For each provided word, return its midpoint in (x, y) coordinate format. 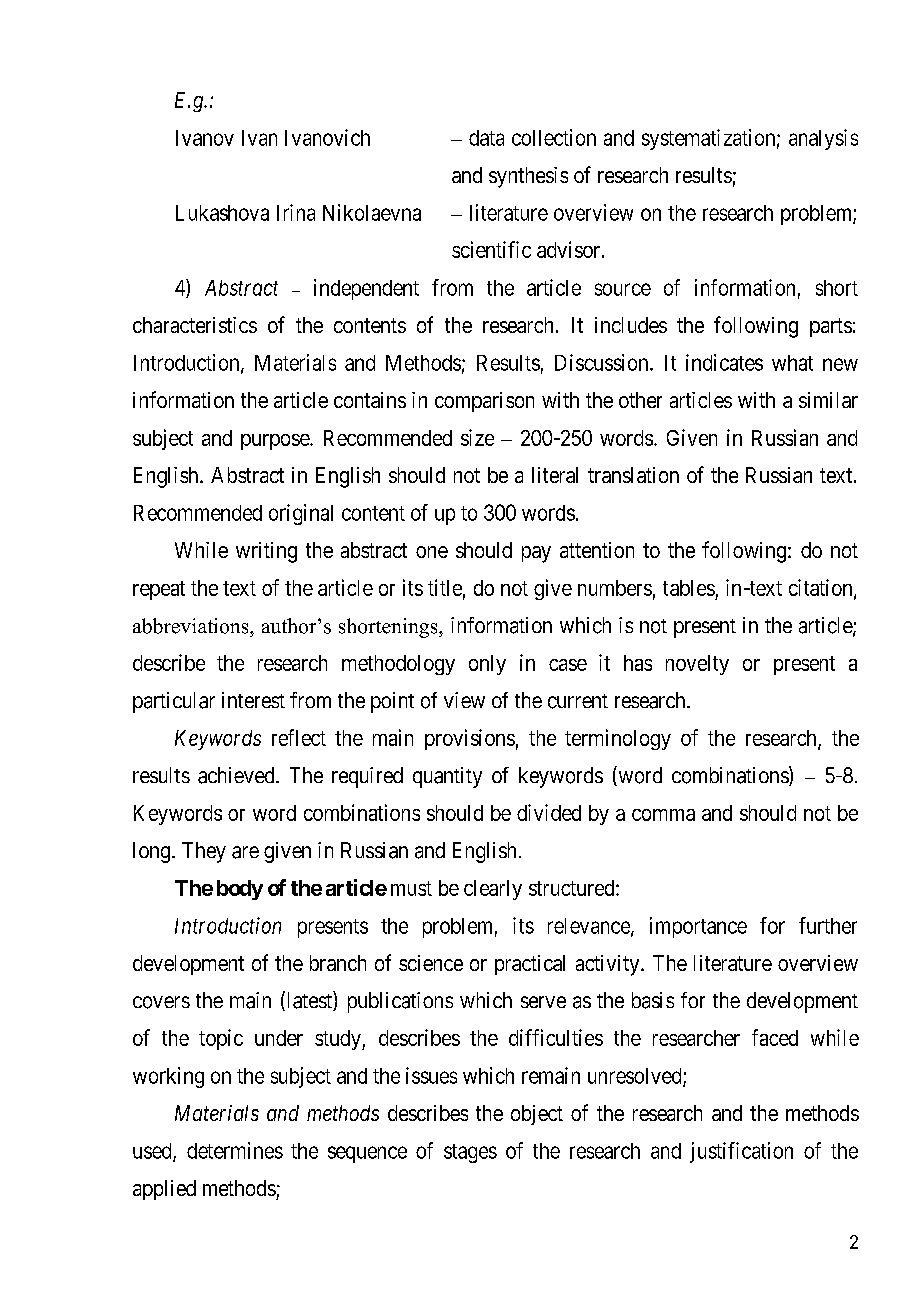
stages (470, 1153)
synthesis (528, 177)
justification (741, 1152)
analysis (823, 139)
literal (555, 475)
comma (663, 815)
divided (549, 812)
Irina (296, 212)
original (301, 514)
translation (633, 475)
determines (235, 1150)
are (245, 852)
